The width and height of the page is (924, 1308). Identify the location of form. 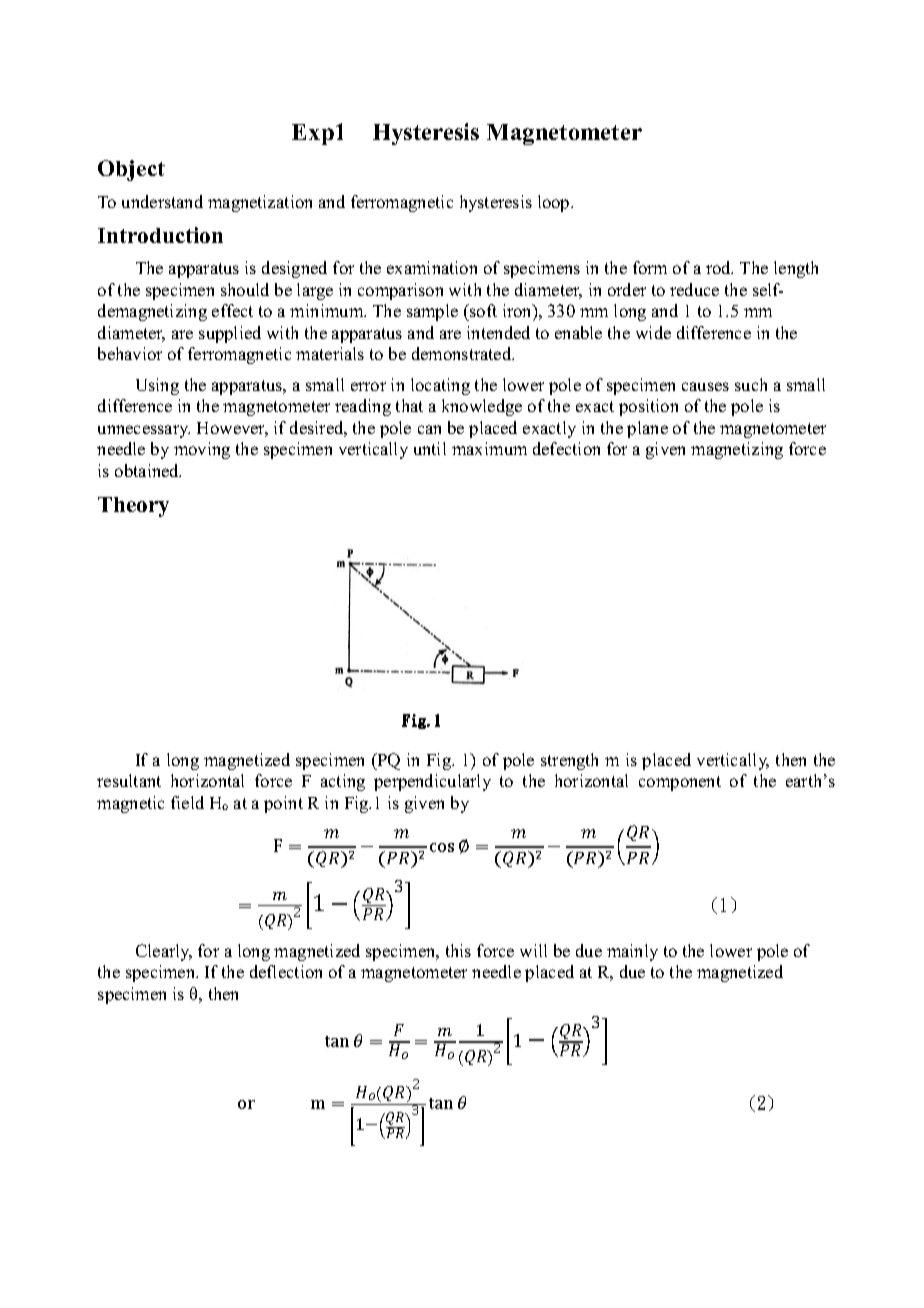
(650, 267).
